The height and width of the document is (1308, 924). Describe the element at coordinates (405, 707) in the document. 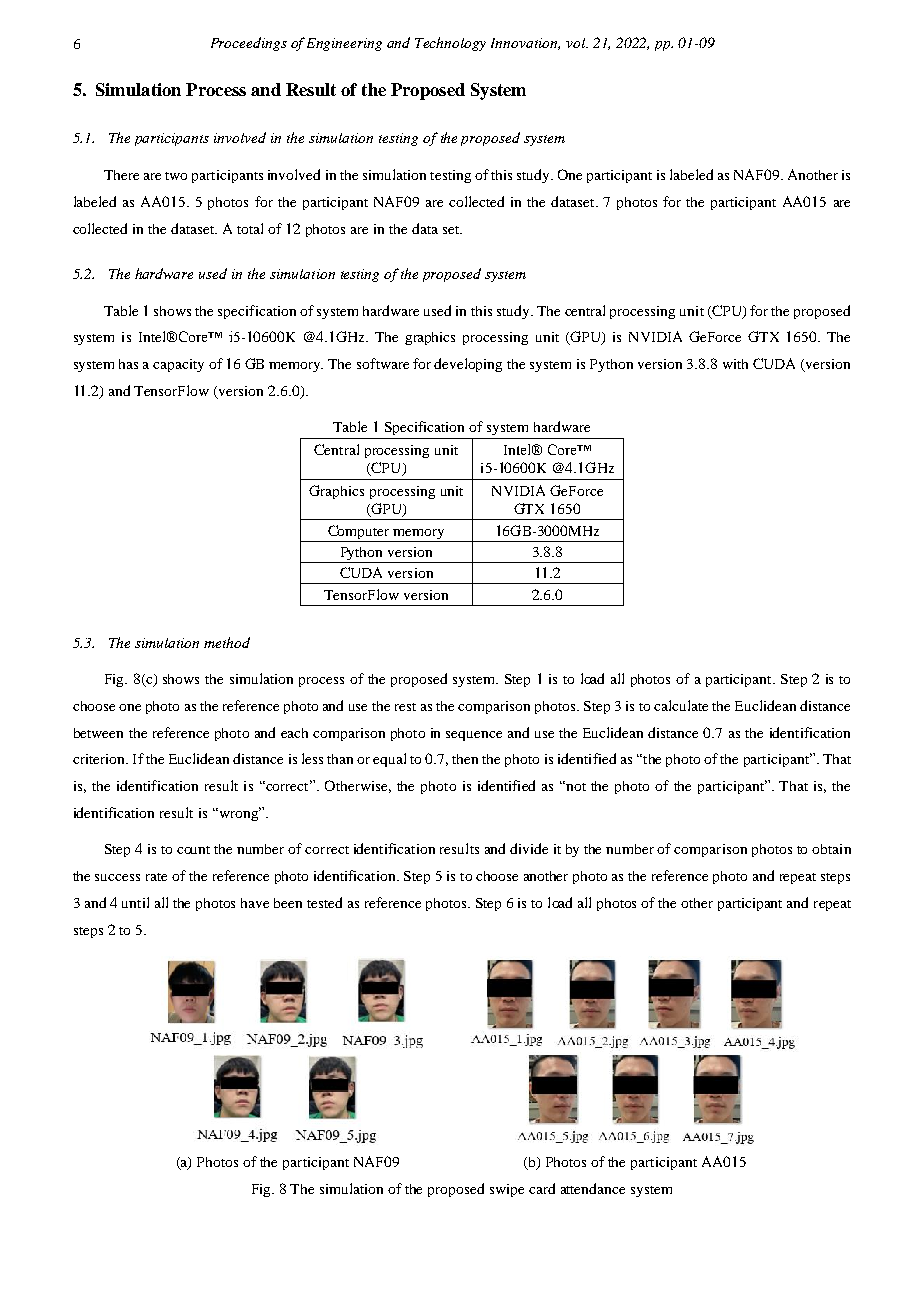

I see `rest` at that location.
